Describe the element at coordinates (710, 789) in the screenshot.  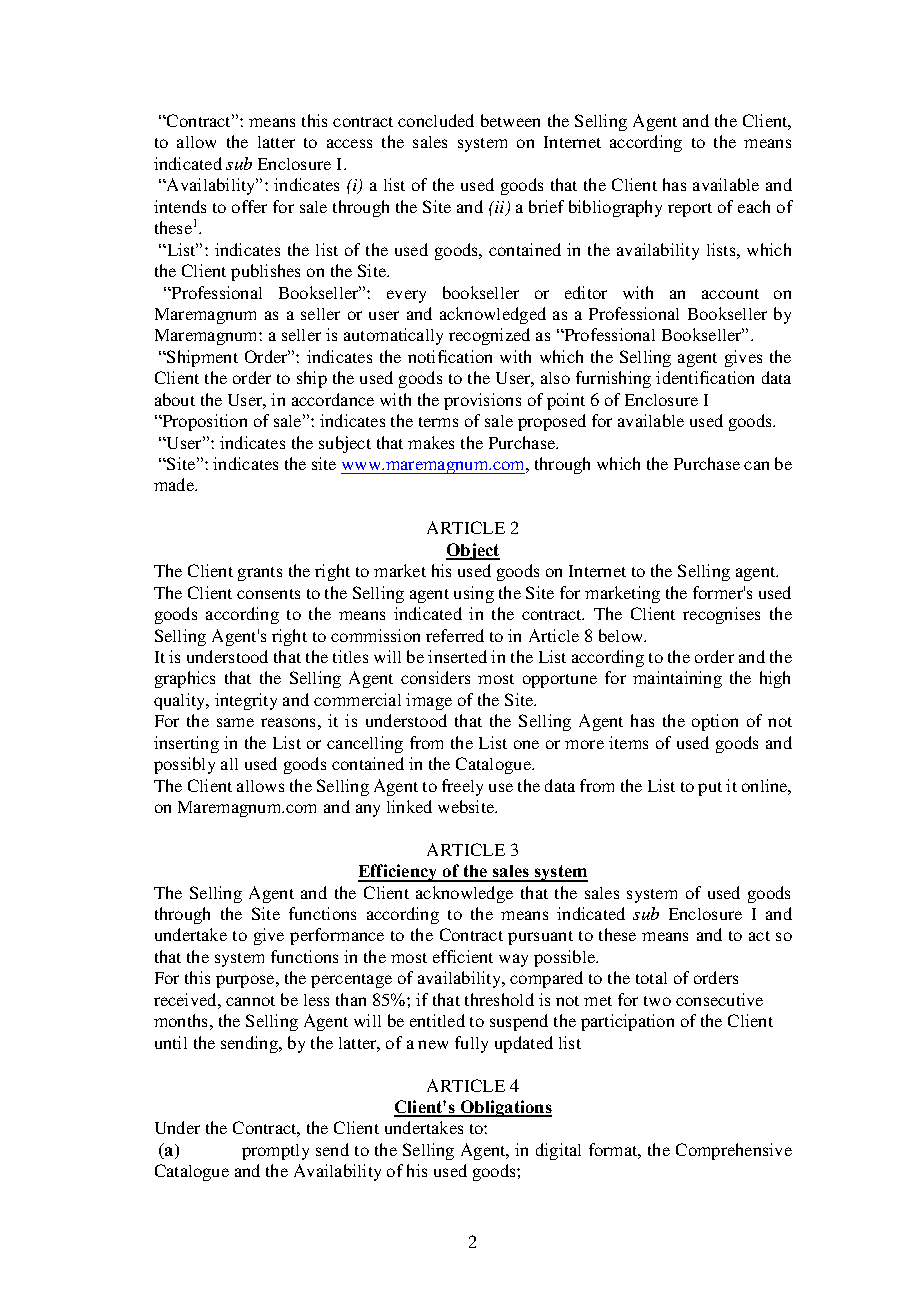
I see `put` at that location.
